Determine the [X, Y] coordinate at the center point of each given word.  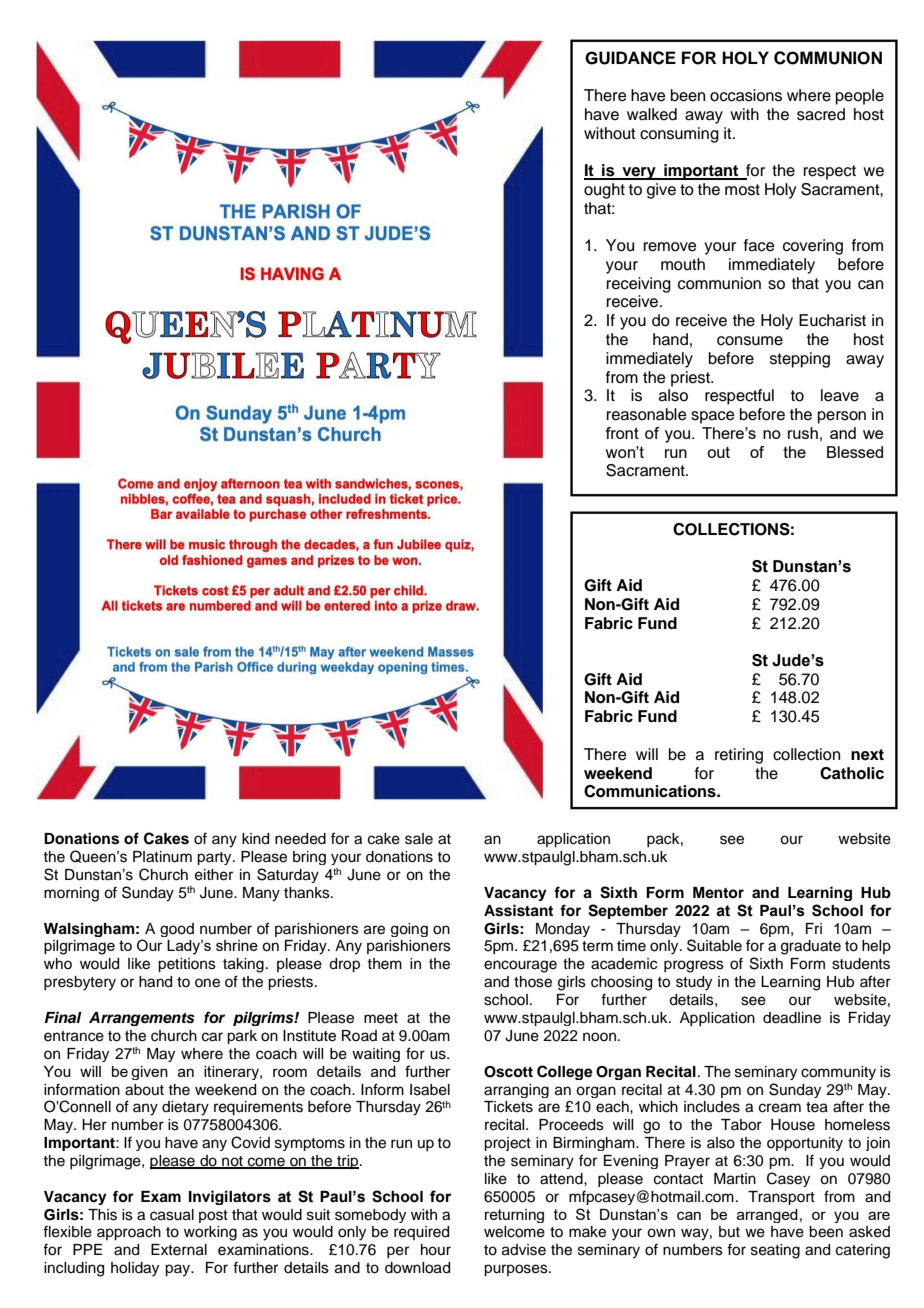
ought [604, 191]
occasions [746, 95]
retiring [739, 756]
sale [419, 839]
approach [129, 1233]
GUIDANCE [630, 58]
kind [255, 839]
